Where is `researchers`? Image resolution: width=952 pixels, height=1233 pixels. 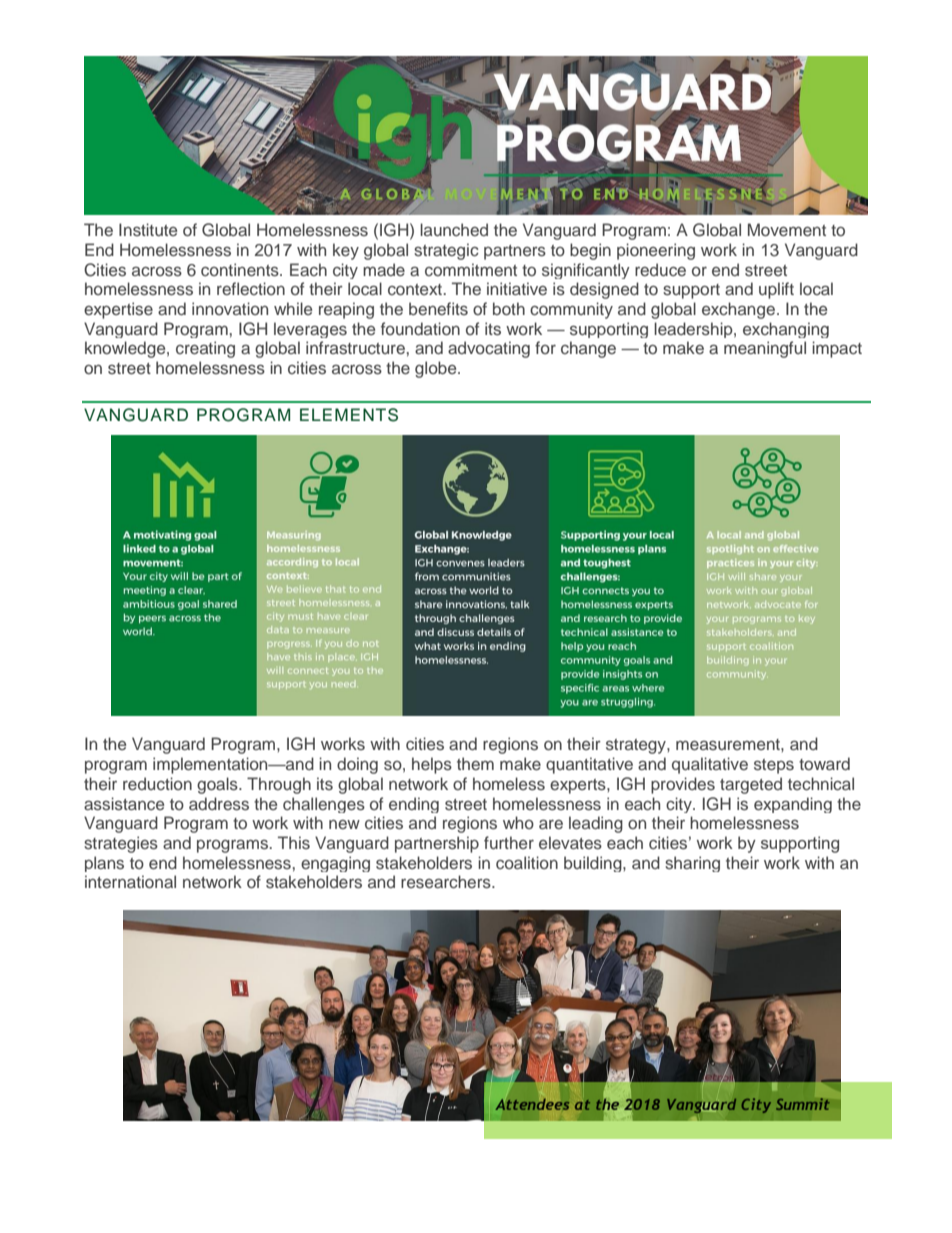 researchers is located at coordinates (447, 881).
